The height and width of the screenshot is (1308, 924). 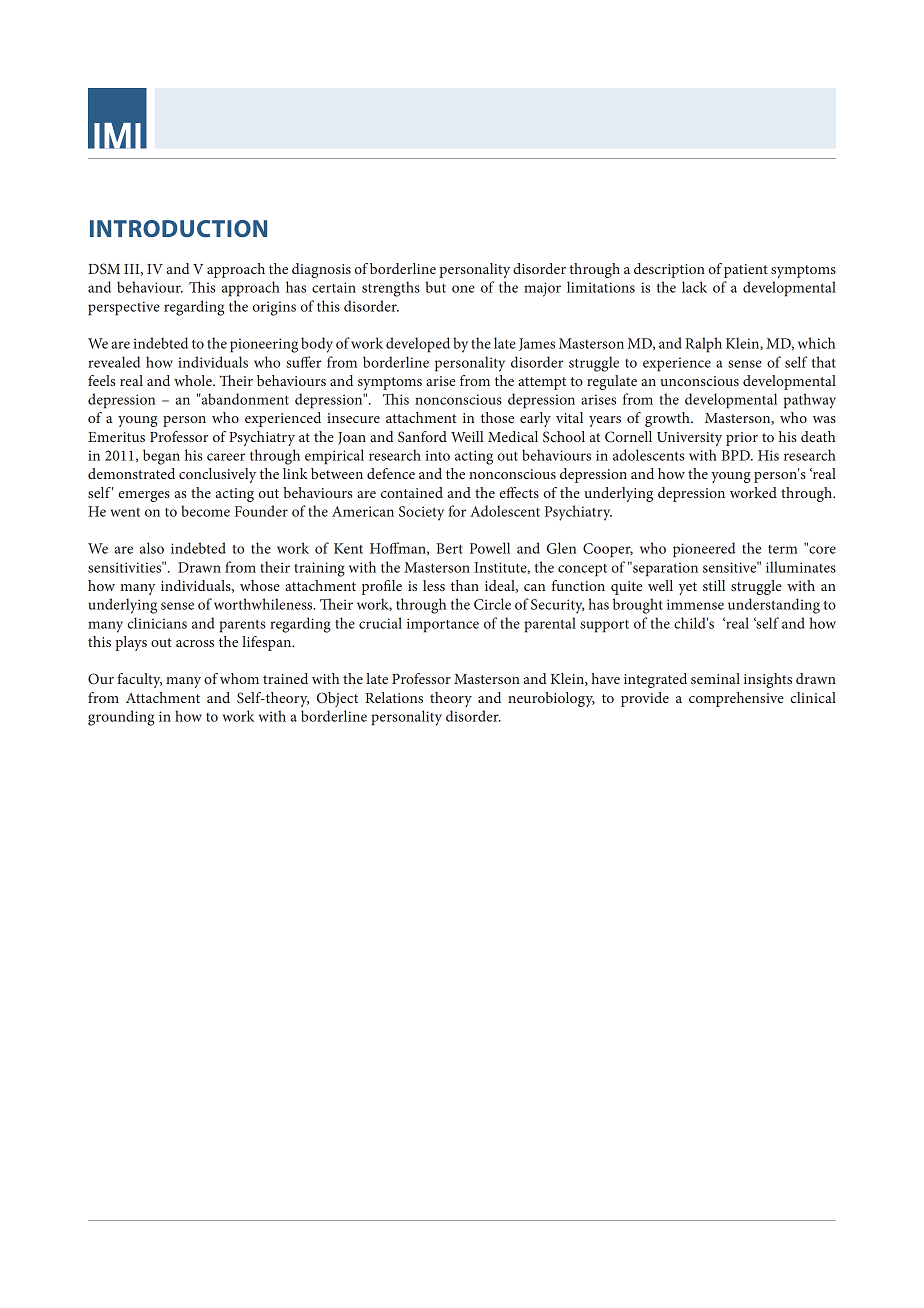 What do you see at coordinates (217, 475) in the screenshot?
I see `conclusively` at bounding box center [217, 475].
